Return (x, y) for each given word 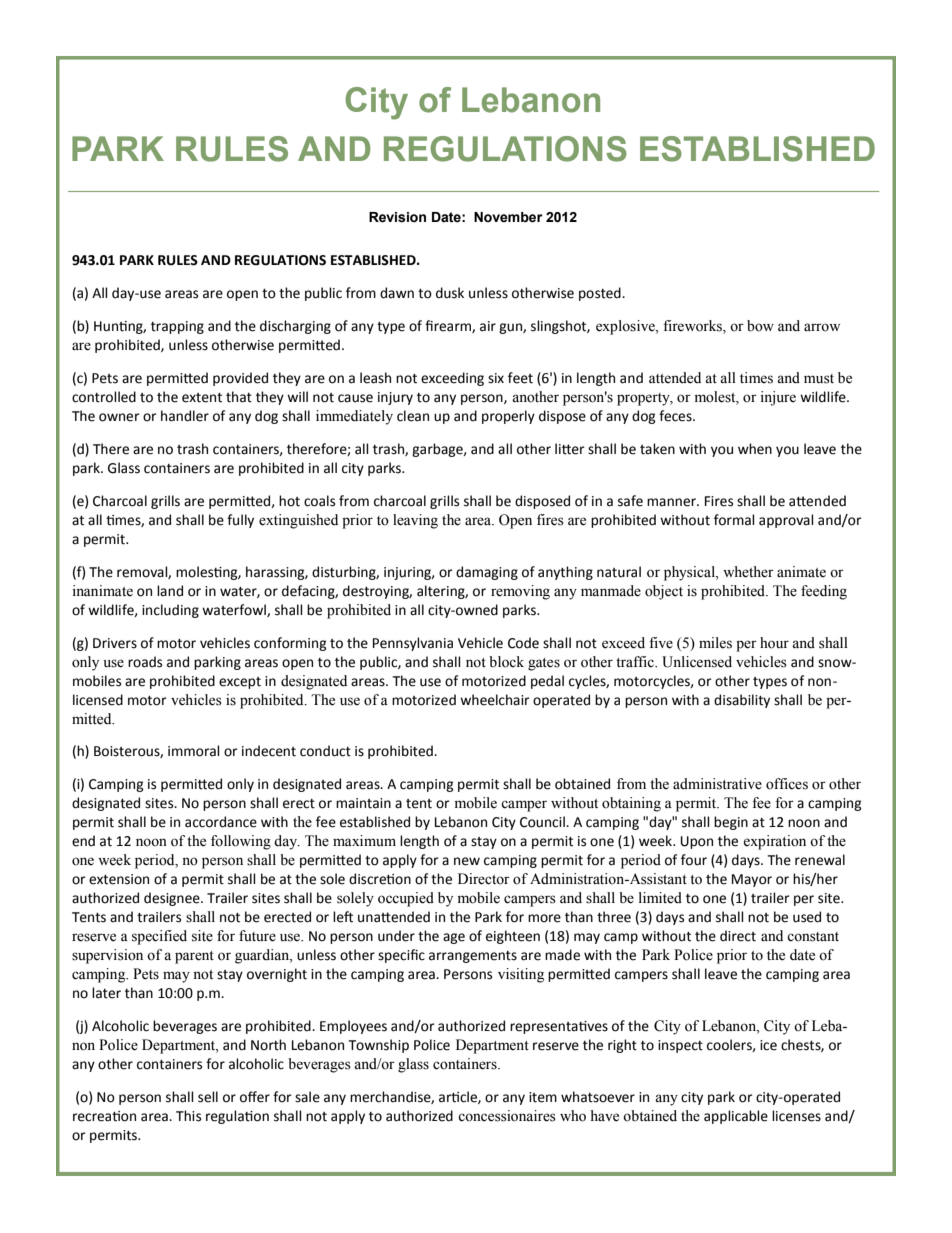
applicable (736, 1117)
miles (715, 643)
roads (145, 662)
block (506, 662)
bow (760, 326)
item (543, 1097)
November (508, 217)
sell (208, 1097)
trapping (177, 327)
